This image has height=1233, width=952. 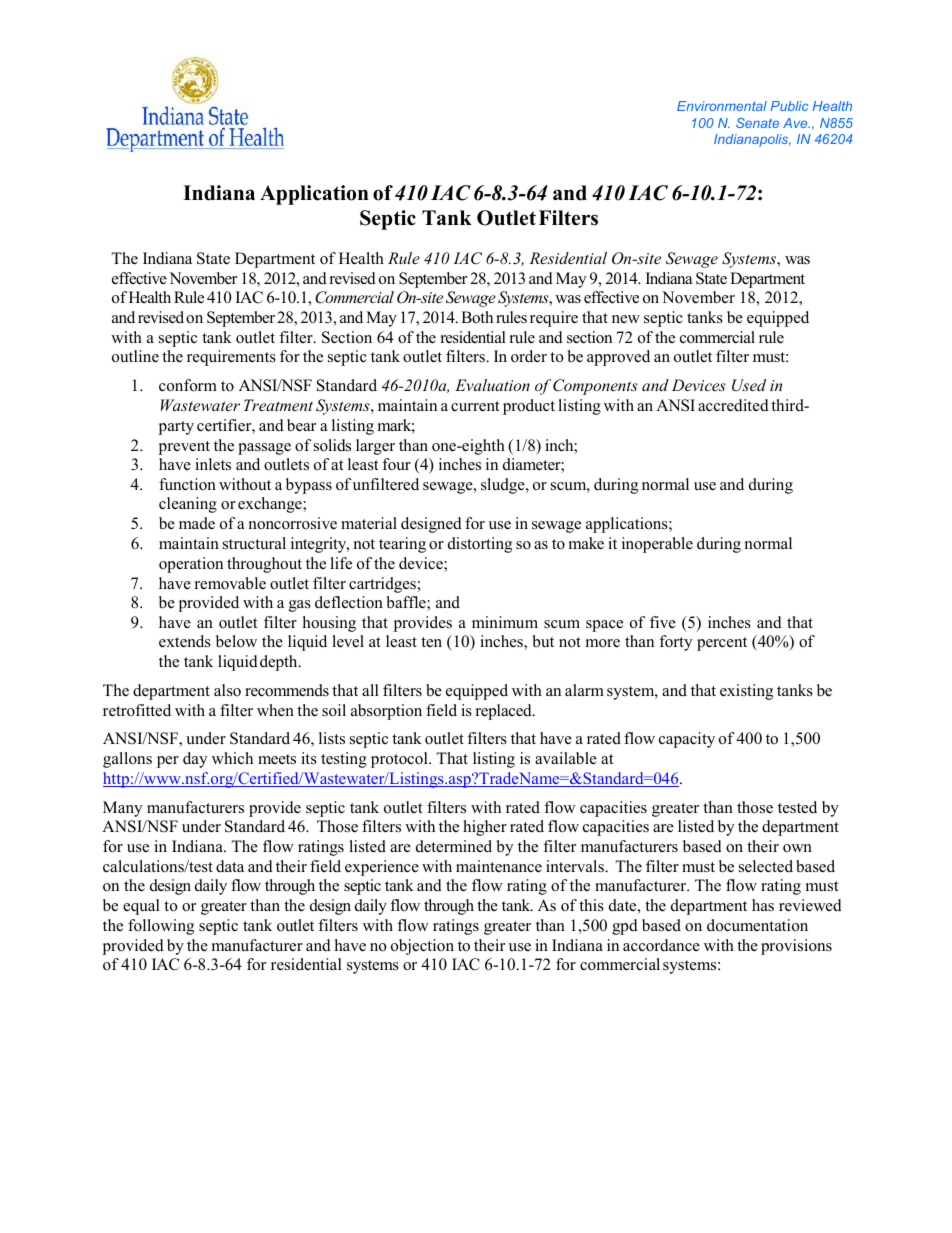 What do you see at coordinates (722, 106) in the image?
I see `Environmental` at bounding box center [722, 106].
